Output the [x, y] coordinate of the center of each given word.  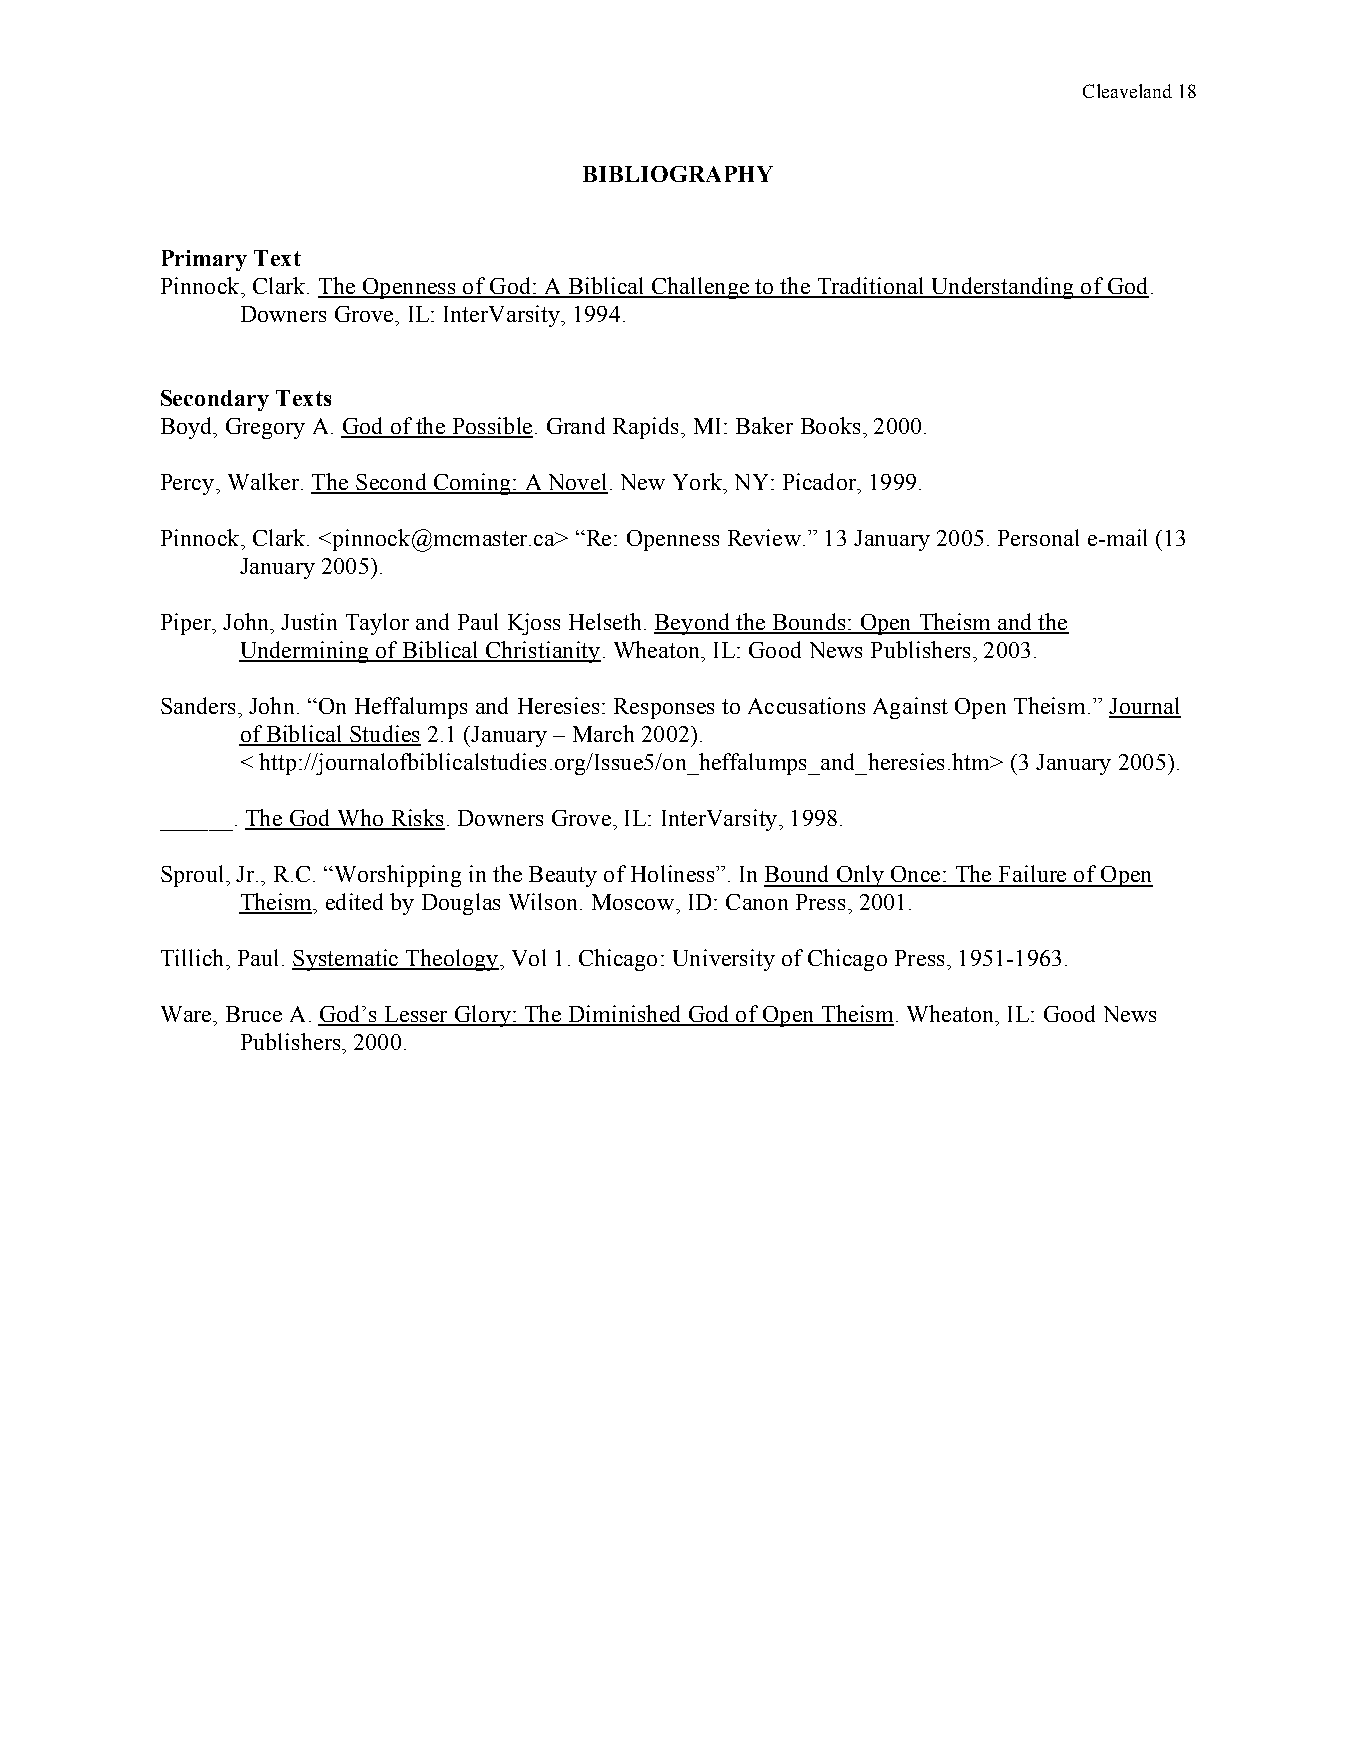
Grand [576, 425]
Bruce [254, 1014]
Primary [204, 260]
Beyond [693, 624]
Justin [309, 621]
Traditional [871, 287]
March [603, 733]
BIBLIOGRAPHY [678, 174]
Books [830, 425]
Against [910, 708]
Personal [1038, 537]
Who [360, 819]
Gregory [265, 428]
